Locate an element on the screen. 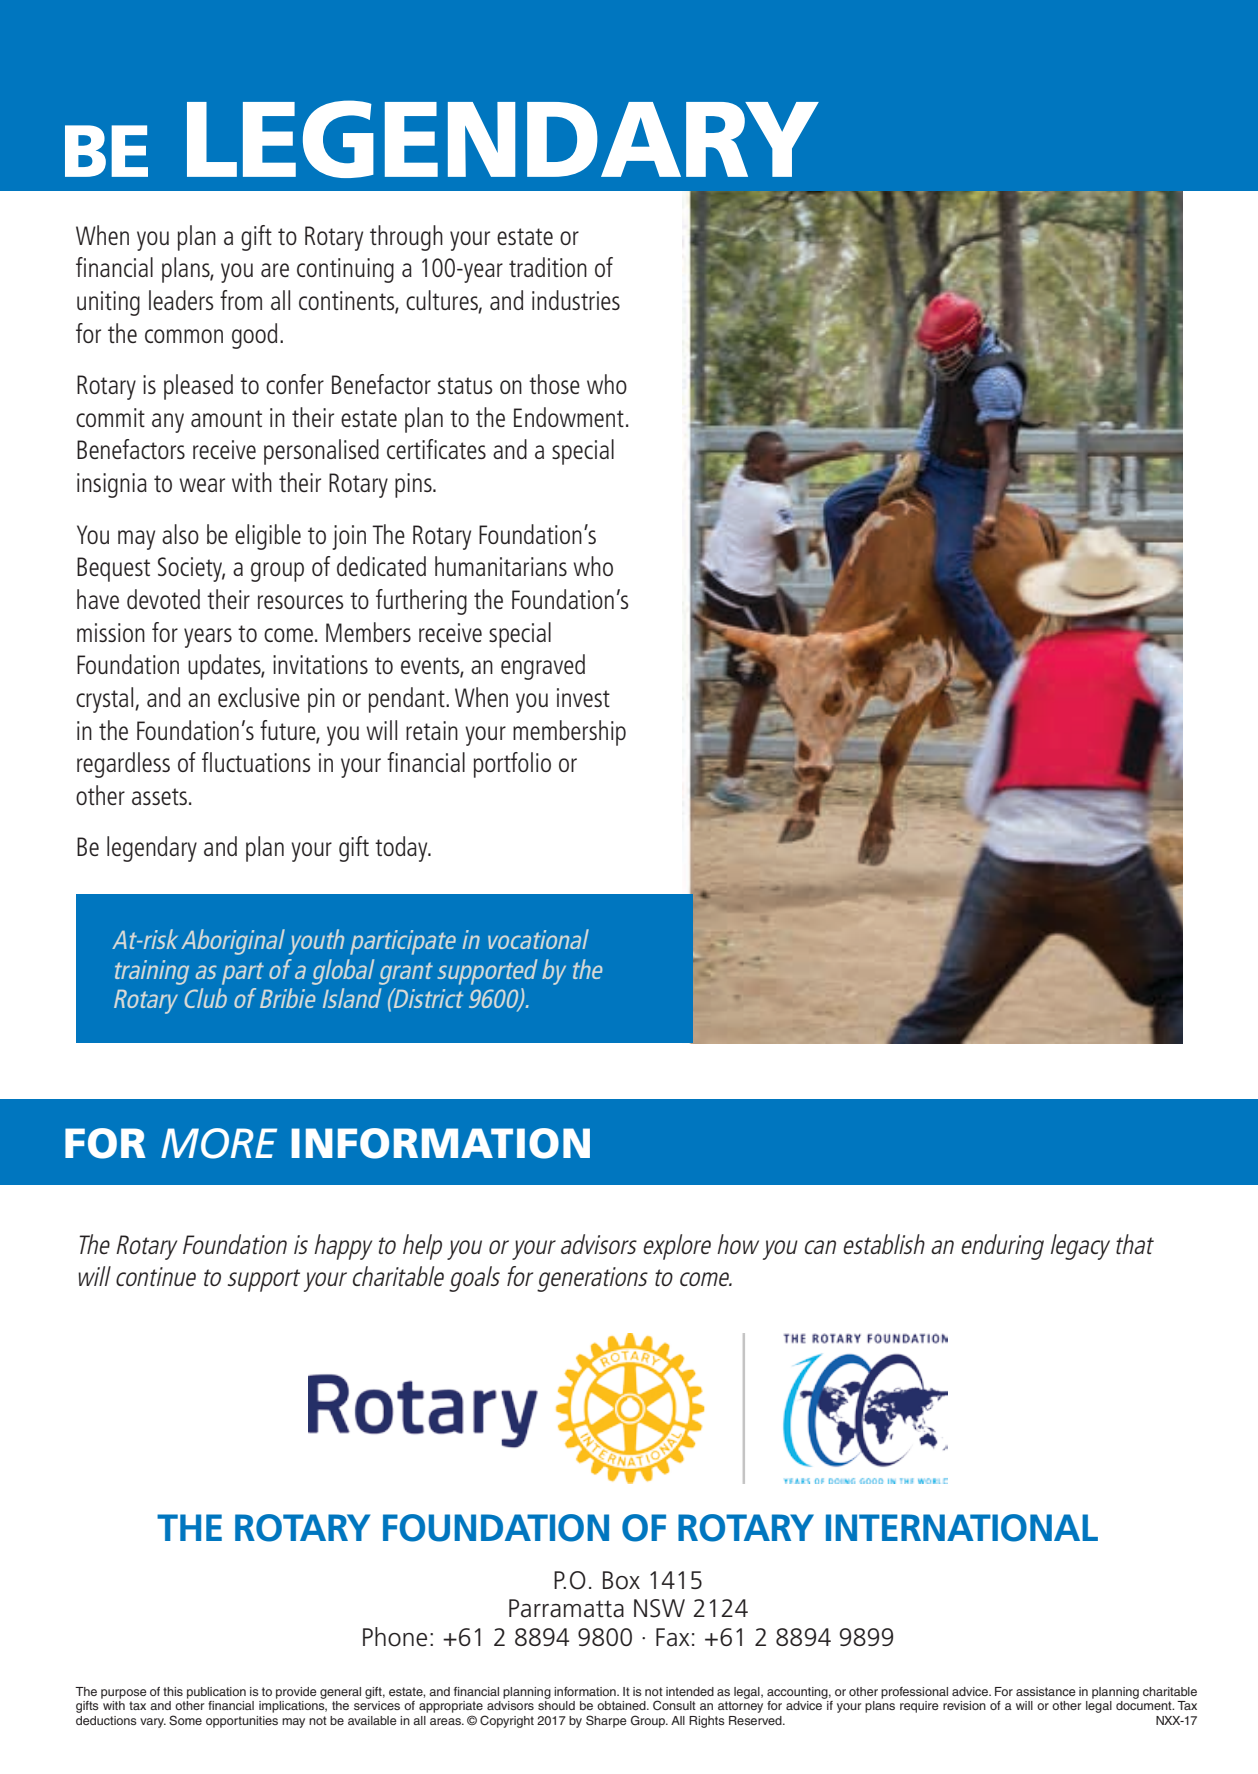  tradition is located at coordinates (548, 267).
